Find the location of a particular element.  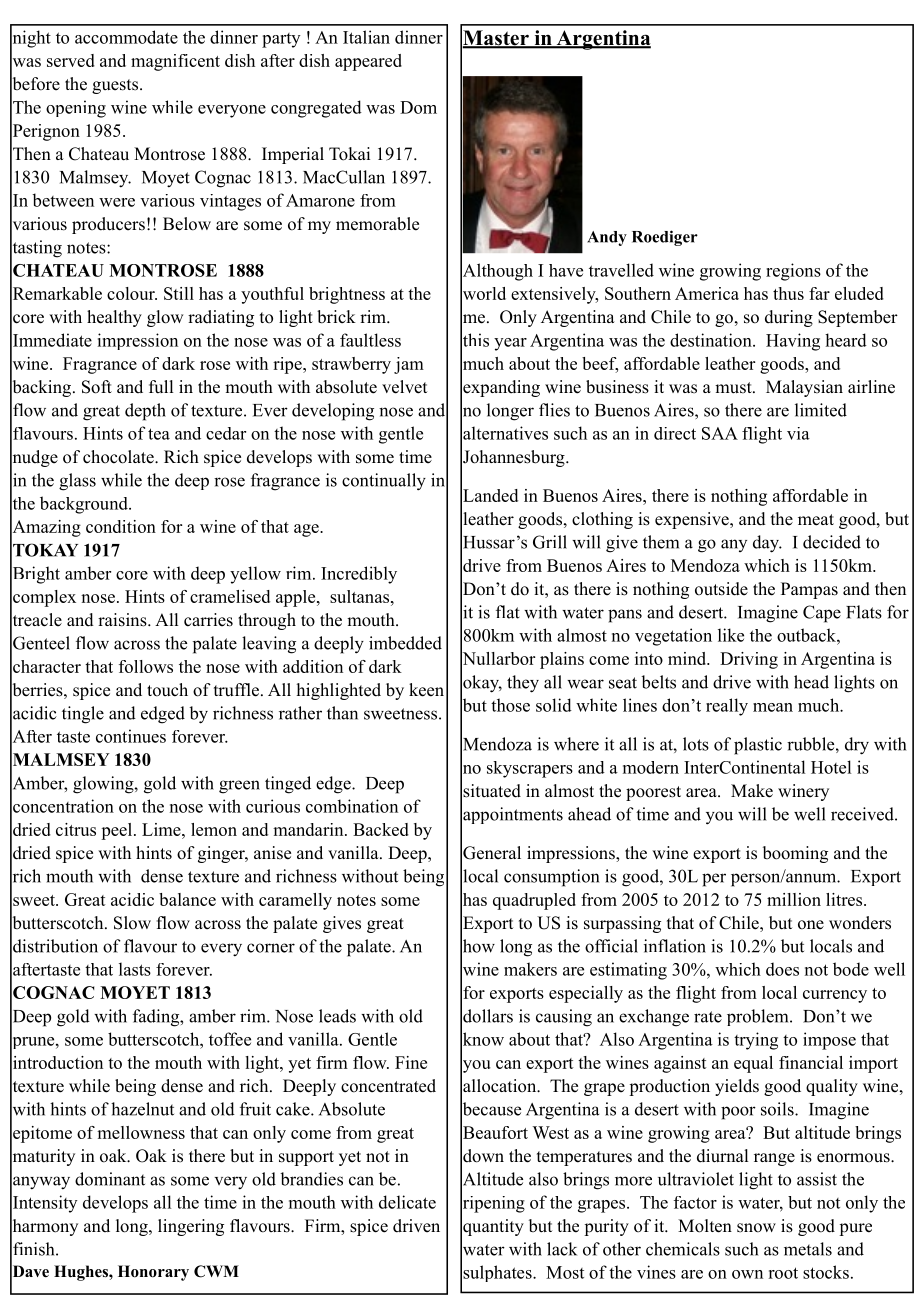

Driving is located at coordinates (749, 660).
